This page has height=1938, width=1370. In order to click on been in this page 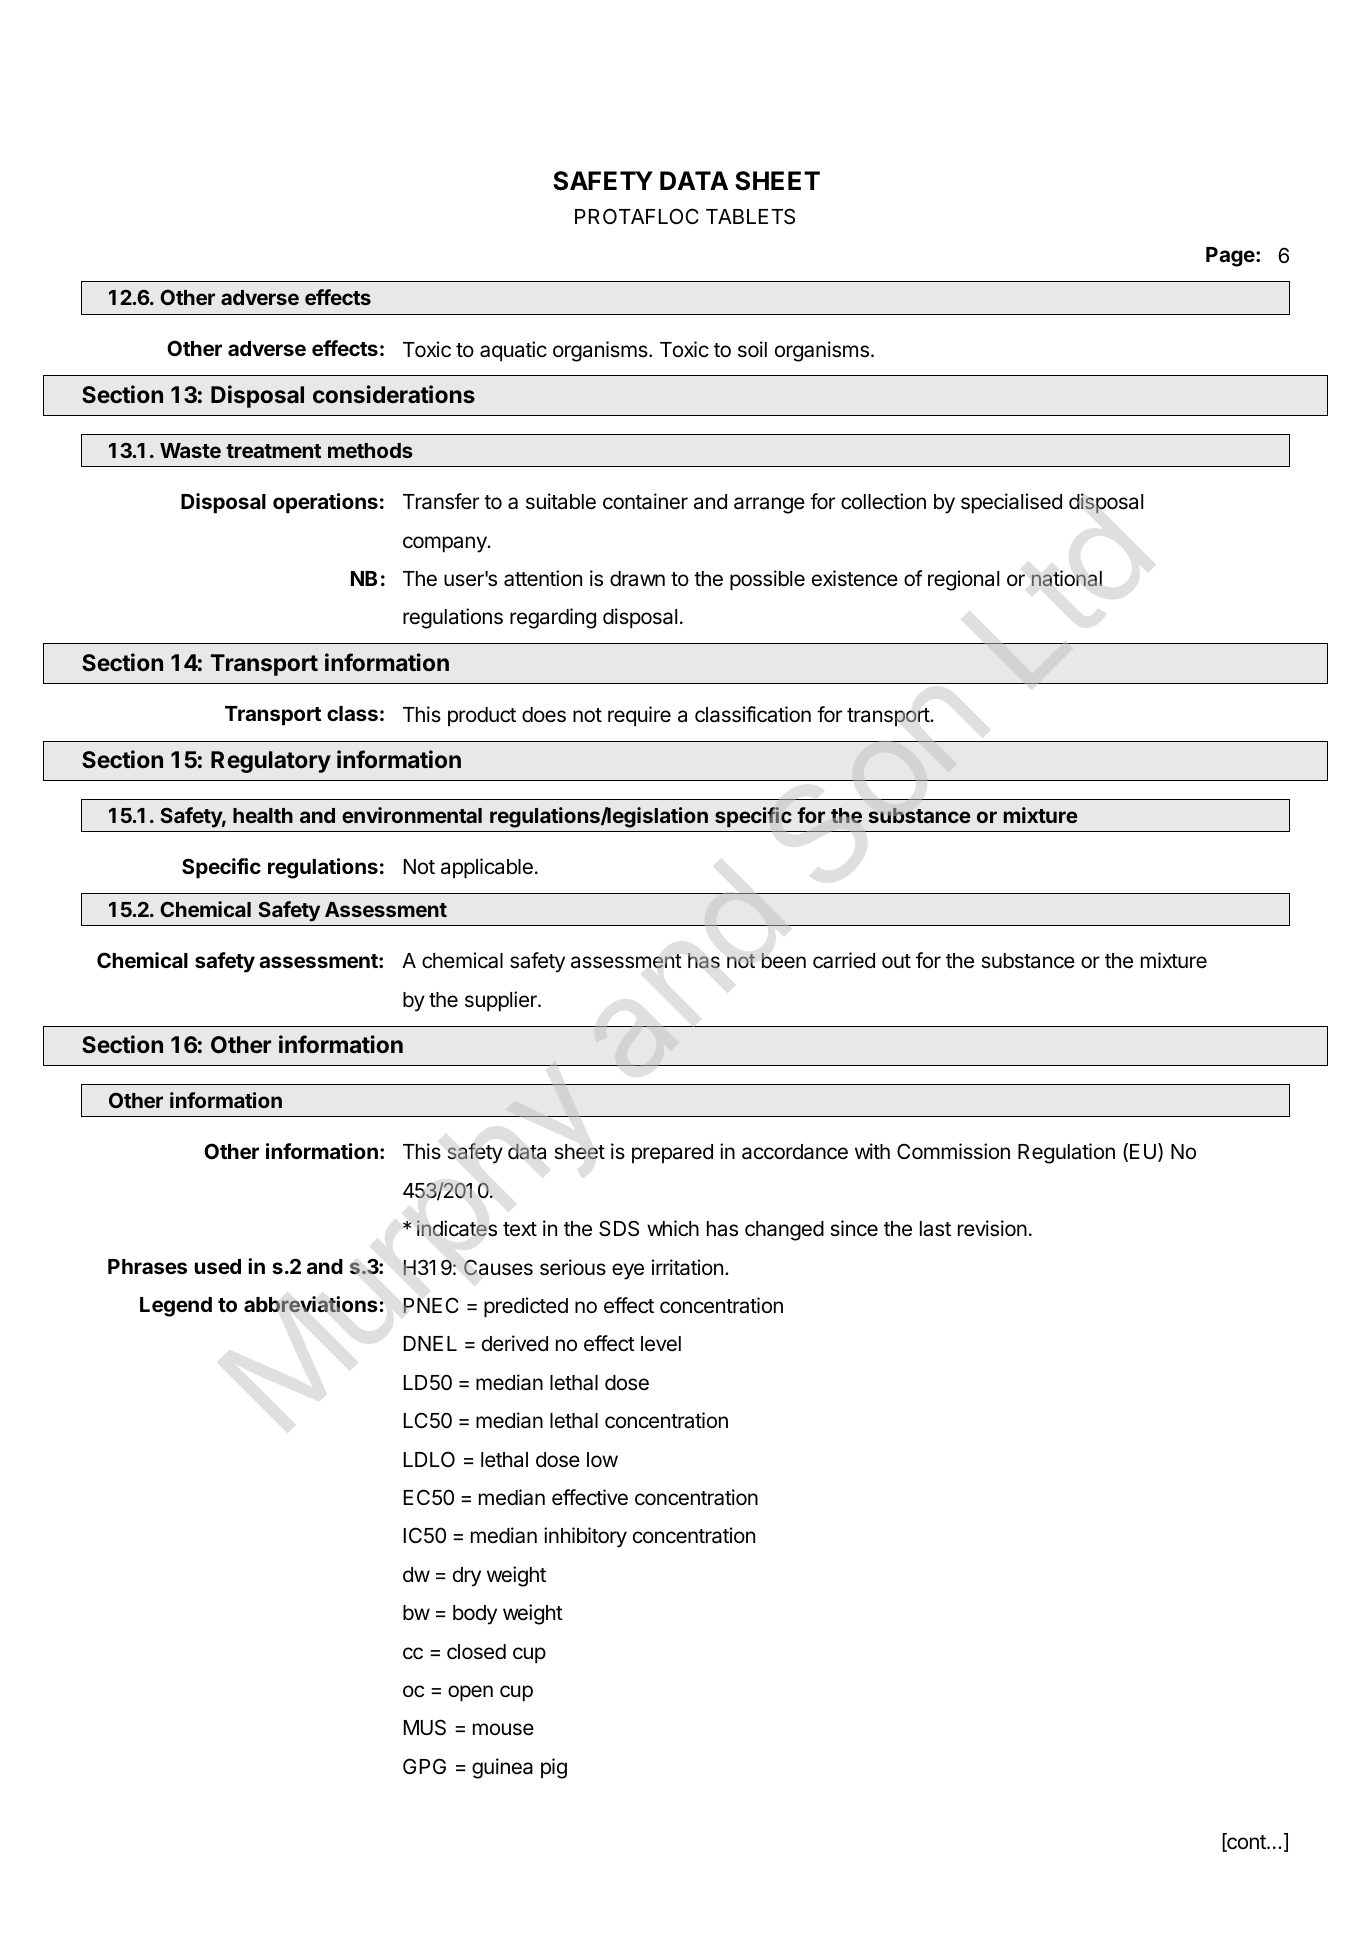, I will do `click(783, 961)`.
